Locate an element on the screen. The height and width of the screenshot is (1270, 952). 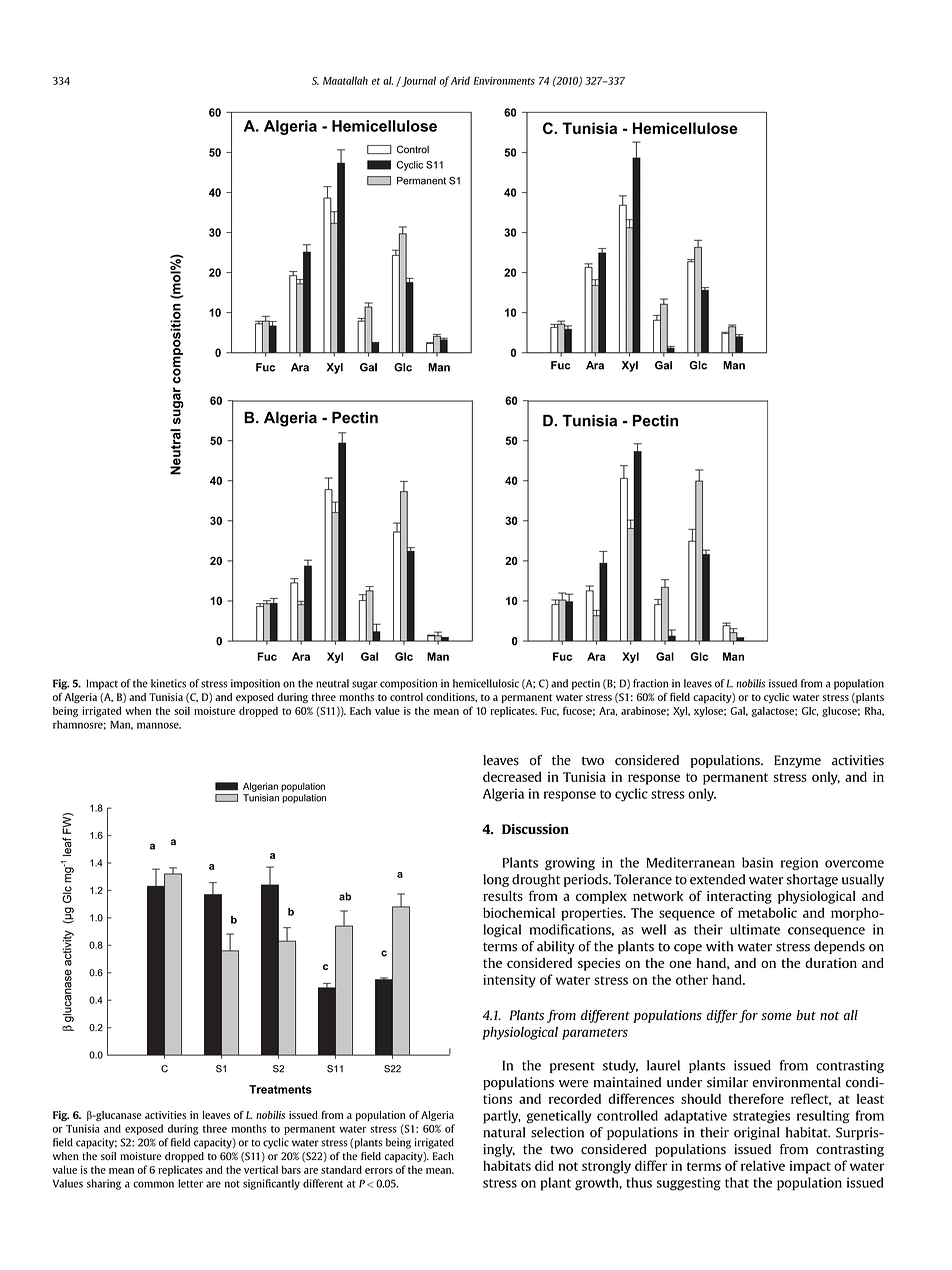
Arid is located at coordinates (460, 80).
